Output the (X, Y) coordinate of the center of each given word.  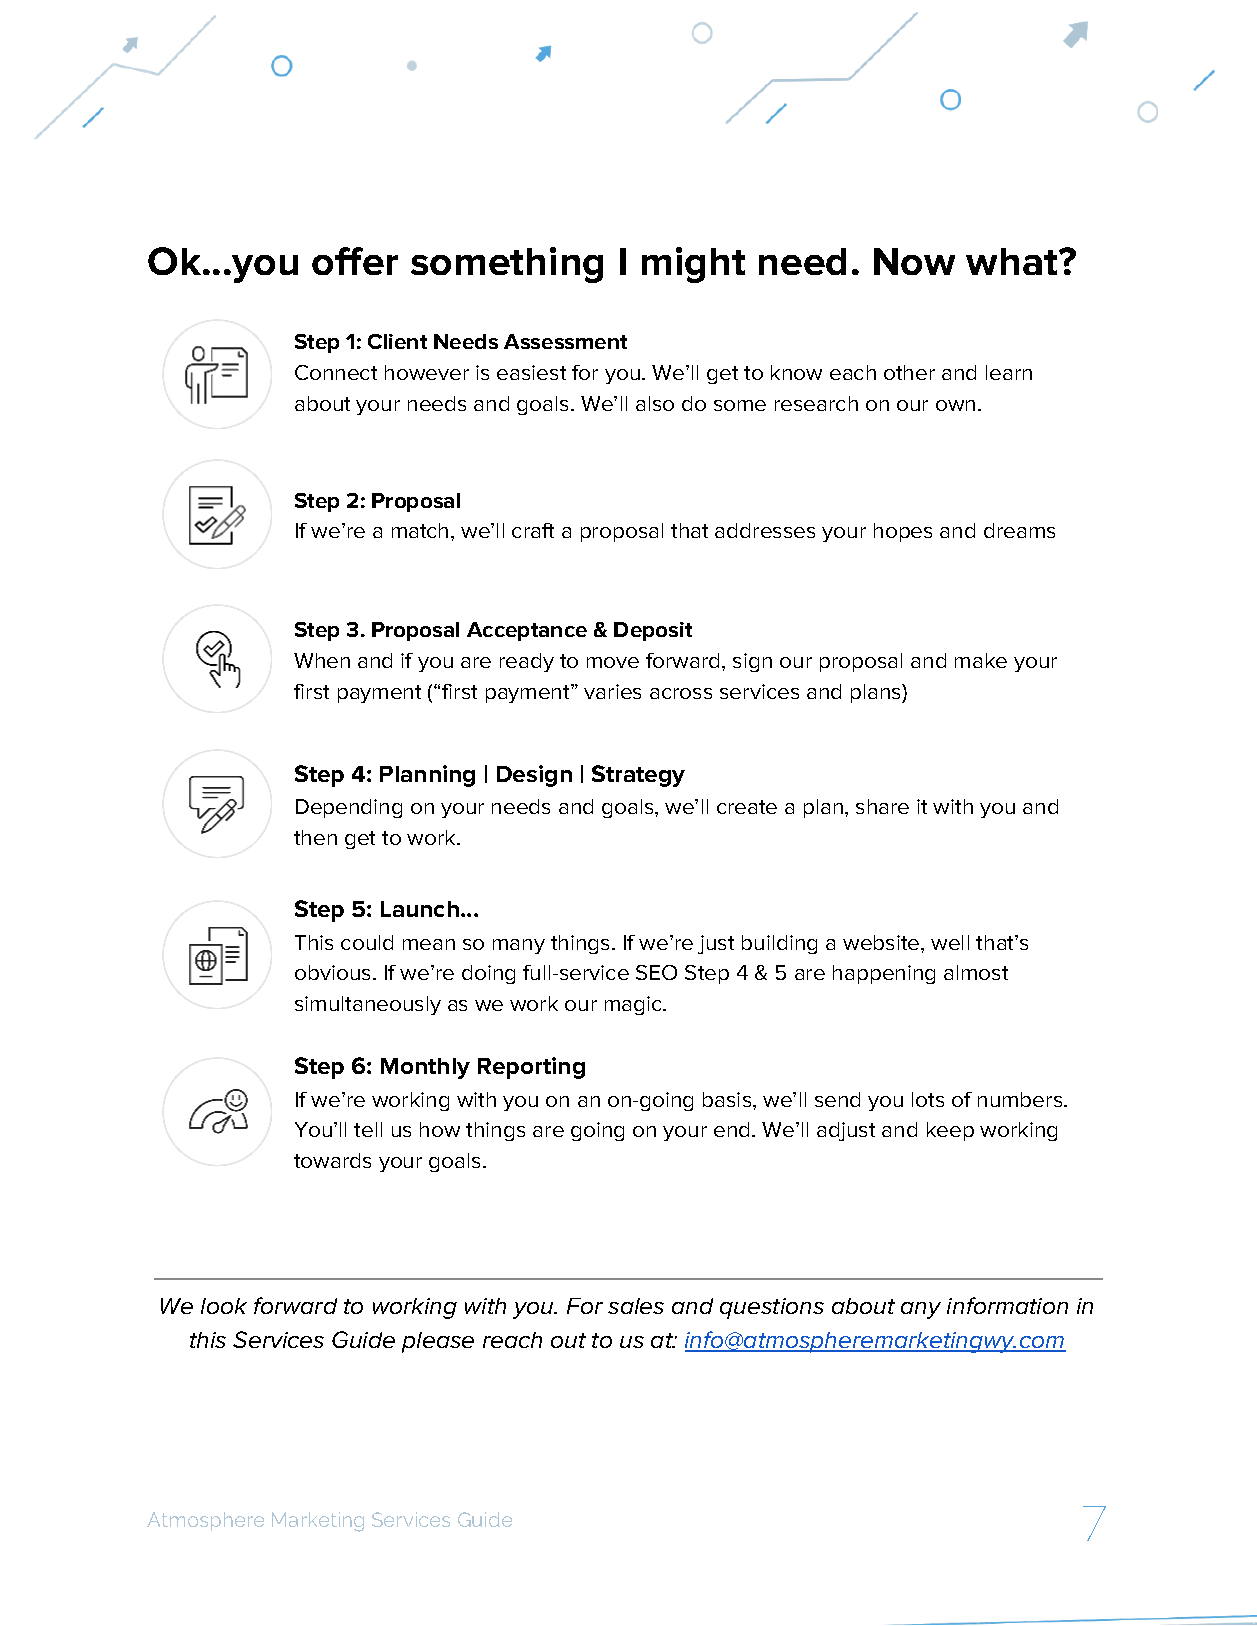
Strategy (638, 776)
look (224, 1306)
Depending (349, 808)
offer (355, 261)
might (693, 265)
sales (636, 1306)
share (882, 806)
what (1013, 261)
